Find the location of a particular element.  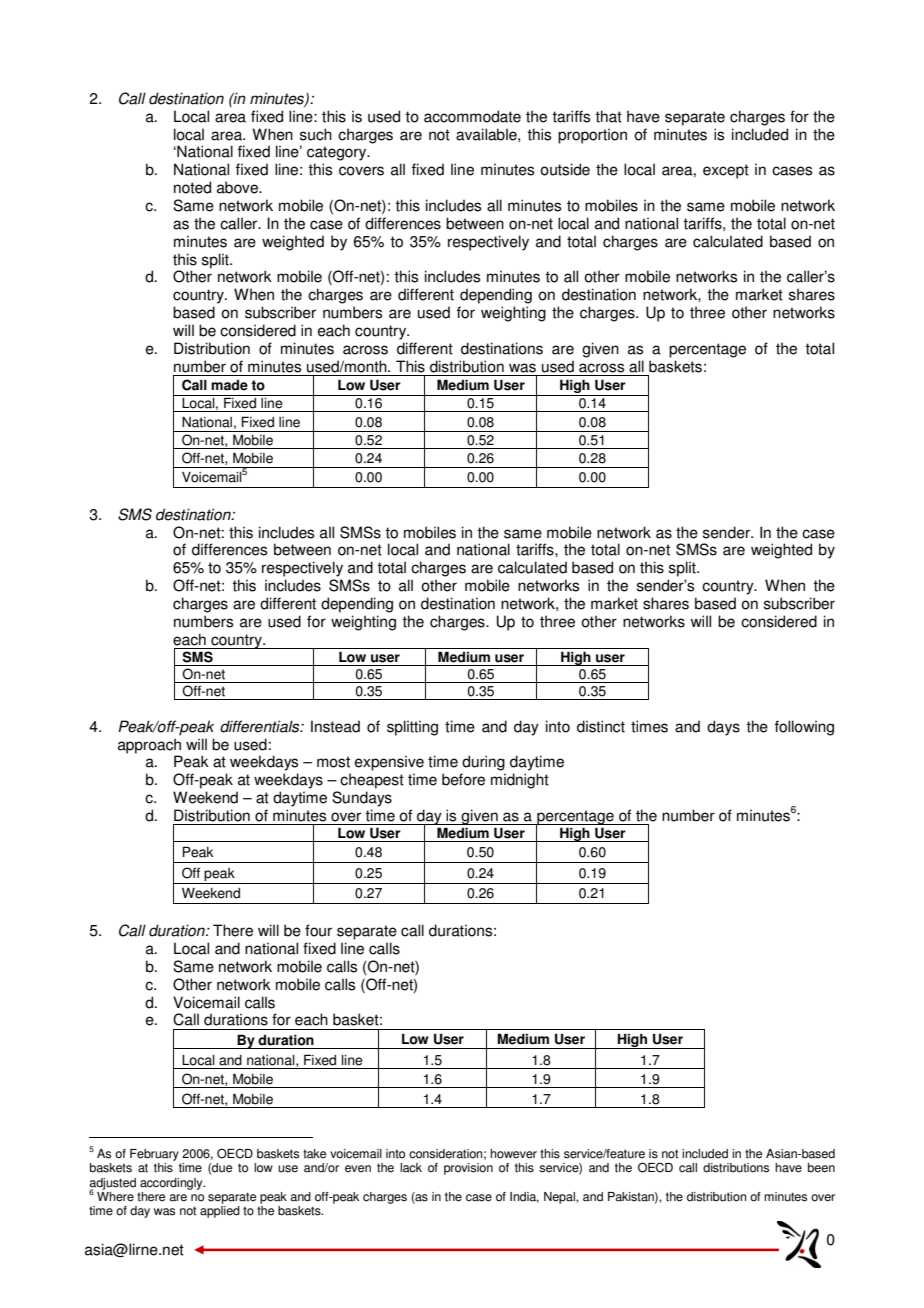

accordingly is located at coordinates (172, 1184).
